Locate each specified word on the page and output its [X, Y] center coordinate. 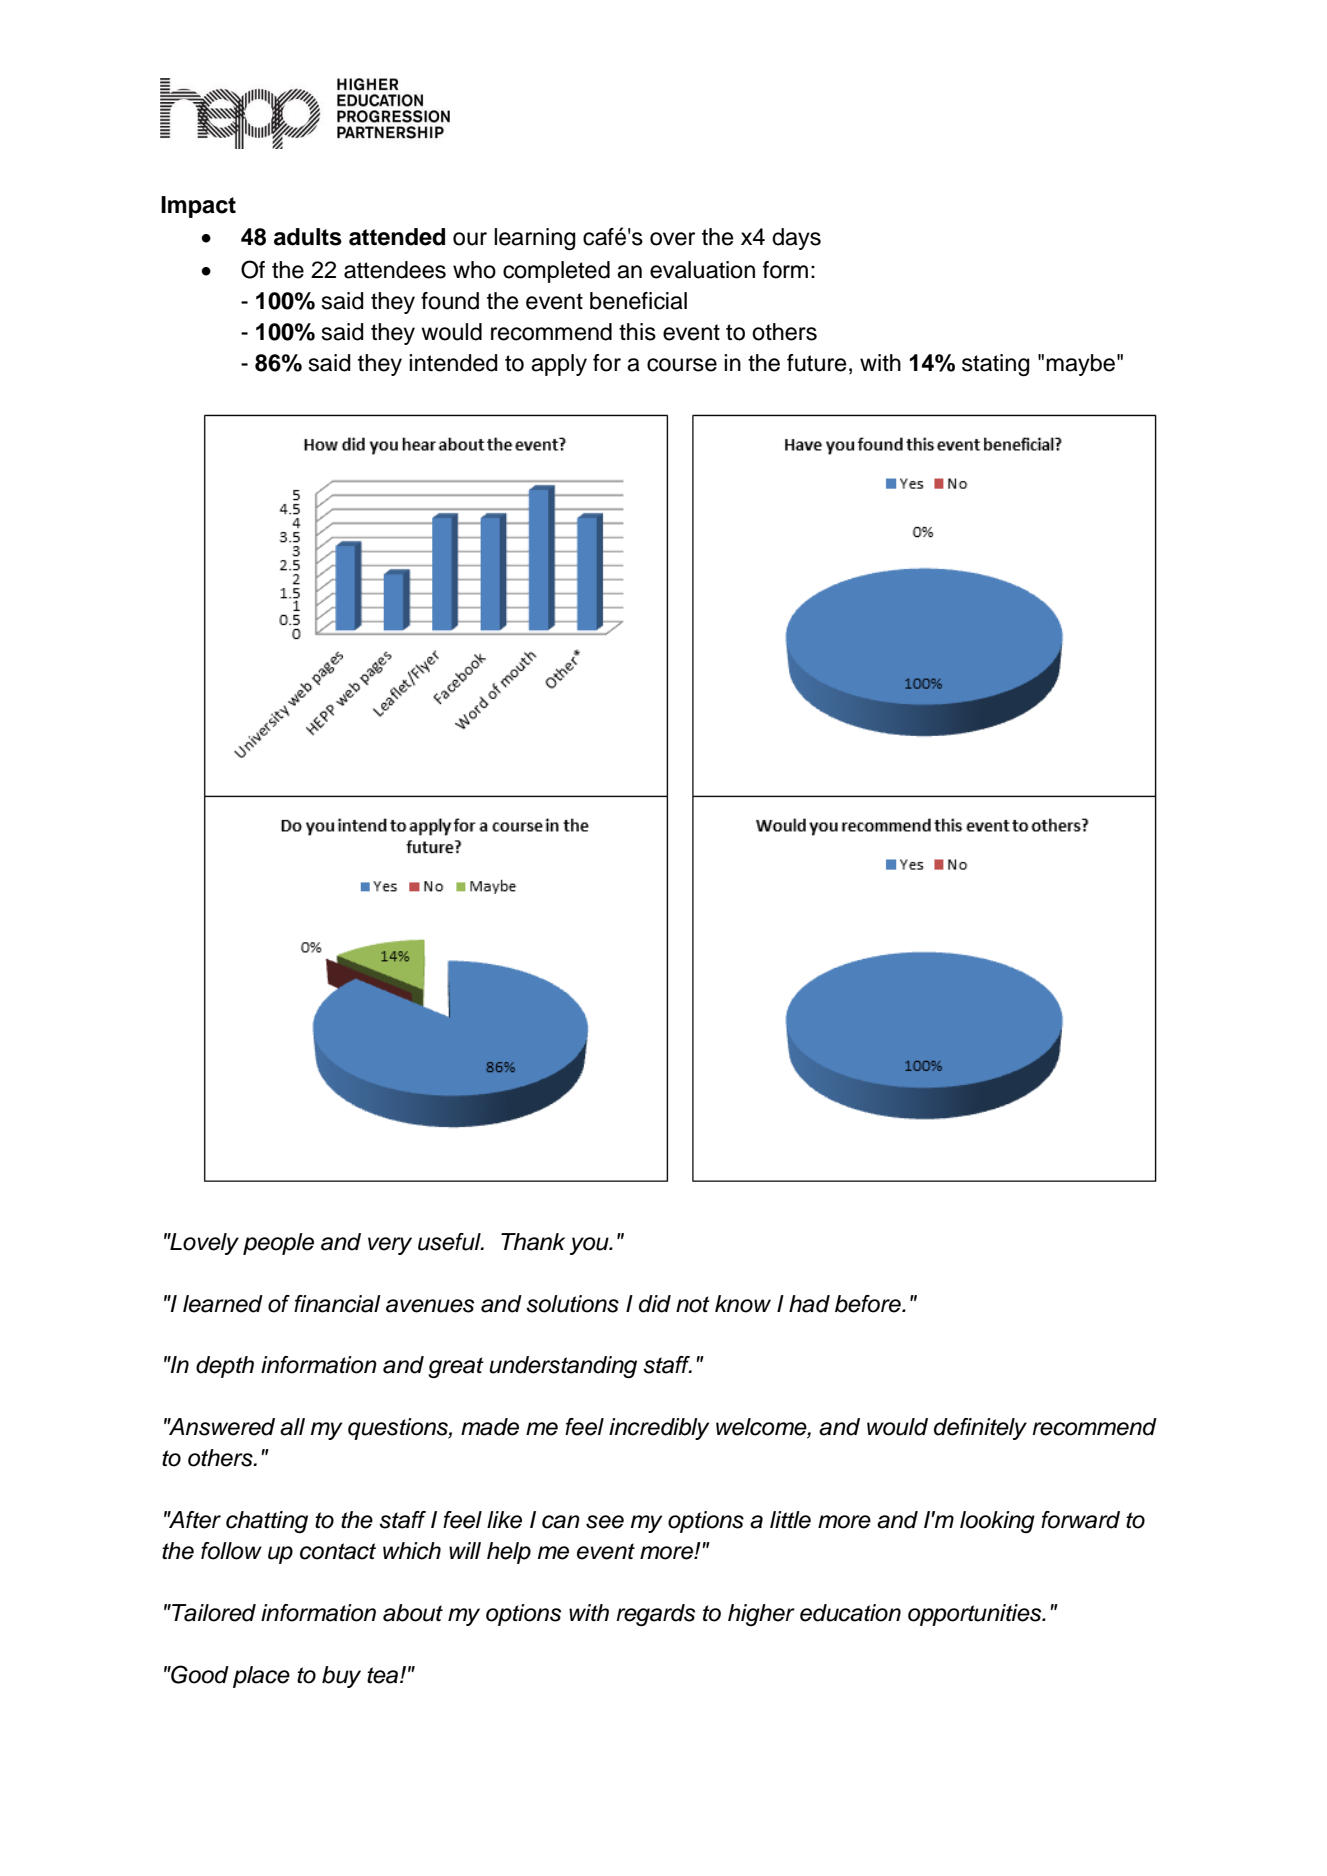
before [869, 1304]
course [682, 365]
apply [559, 365]
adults [308, 237]
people [278, 1244]
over [672, 239]
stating [996, 365]
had [809, 1304]
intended [453, 363]
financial [337, 1304]
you [590, 1246]
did [655, 1304]
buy [341, 1677]
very [390, 1246]
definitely [980, 1429]
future [816, 363]
